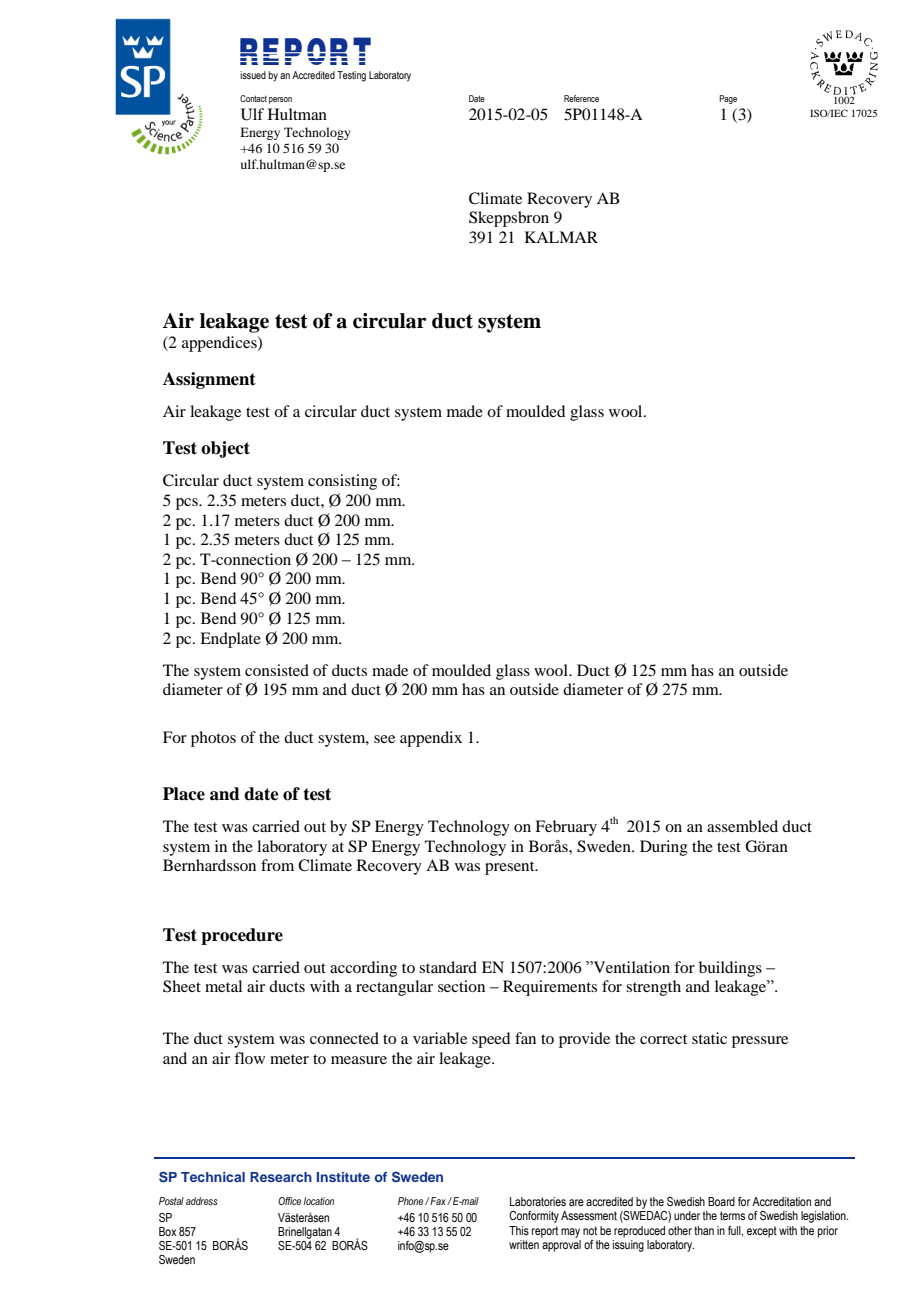  Describe the element at coordinates (289, 1201) in the page. I see `Office` at that location.
